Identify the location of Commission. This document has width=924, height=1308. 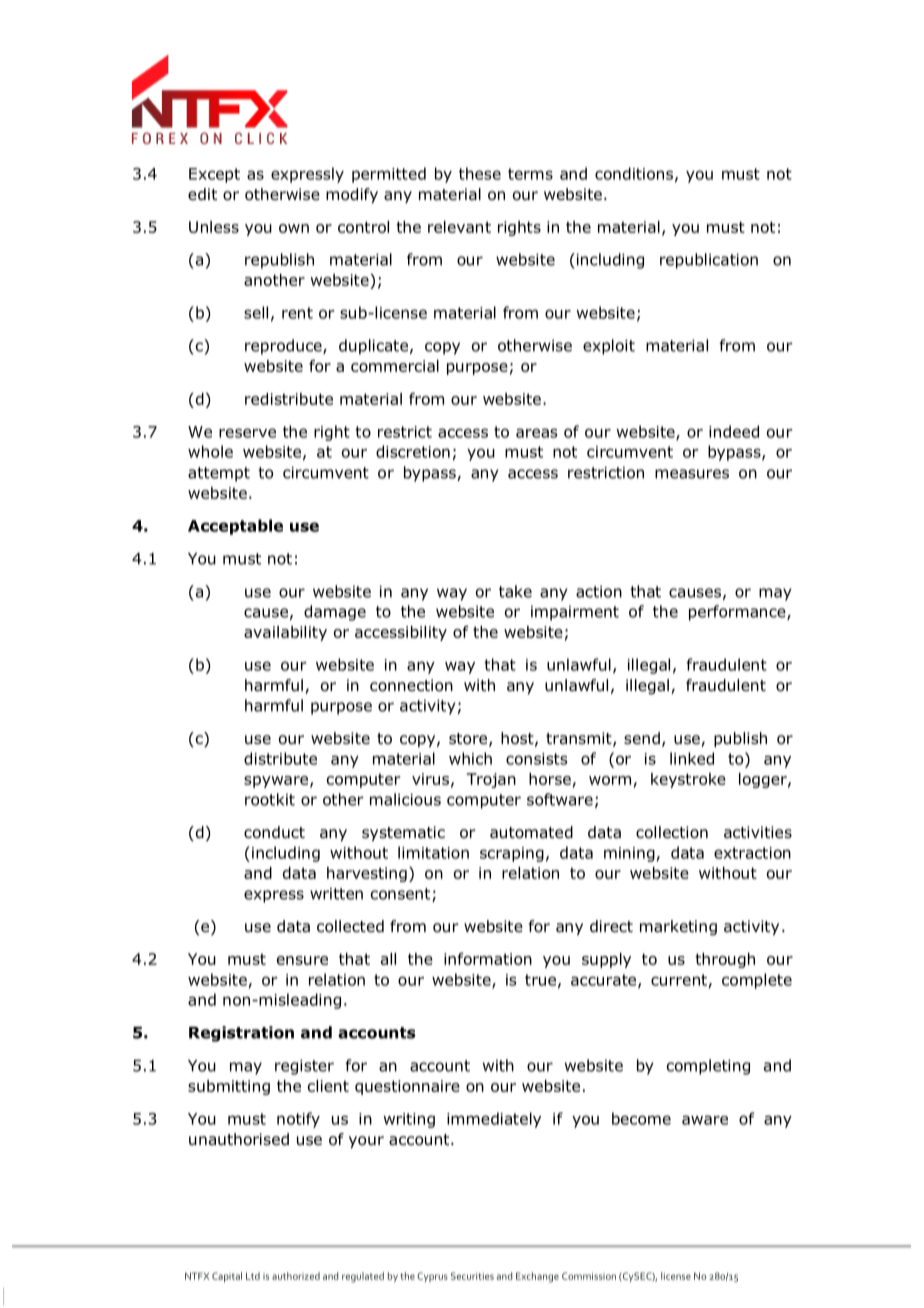
(589, 1276).
